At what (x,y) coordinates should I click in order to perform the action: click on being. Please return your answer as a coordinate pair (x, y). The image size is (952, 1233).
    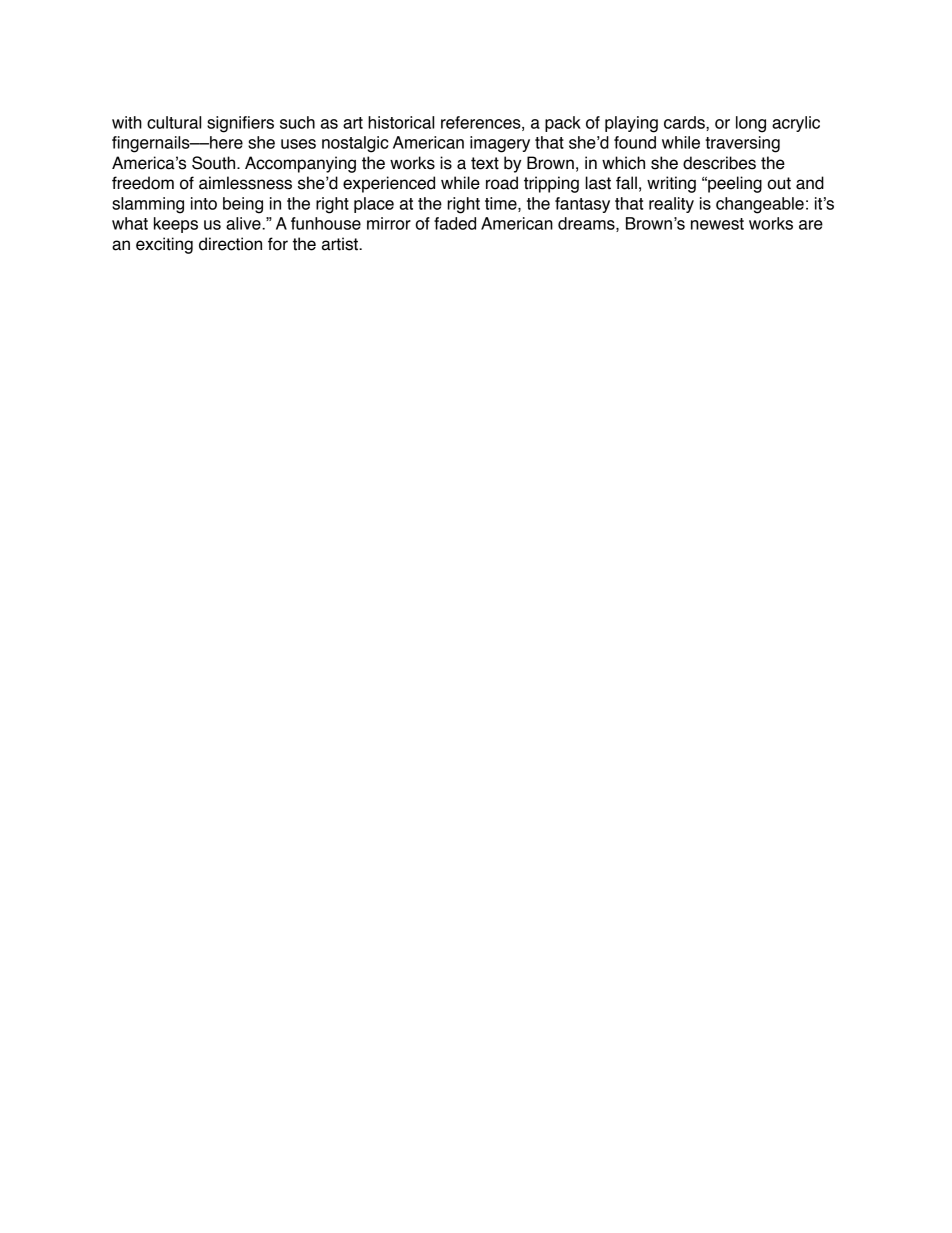
    Looking at the image, I should click on (243, 205).
